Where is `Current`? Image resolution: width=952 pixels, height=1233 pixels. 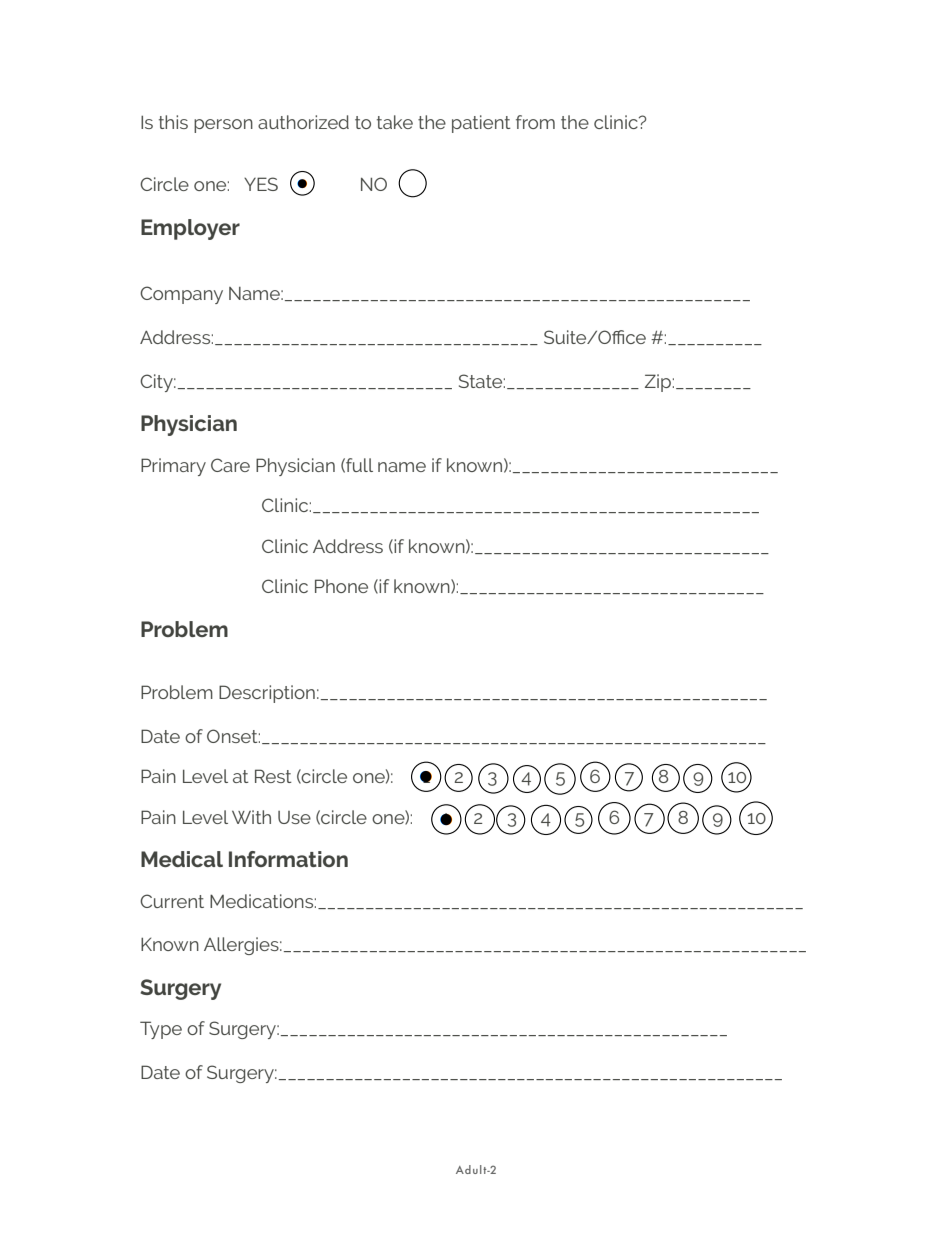
Current is located at coordinates (172, 901).
